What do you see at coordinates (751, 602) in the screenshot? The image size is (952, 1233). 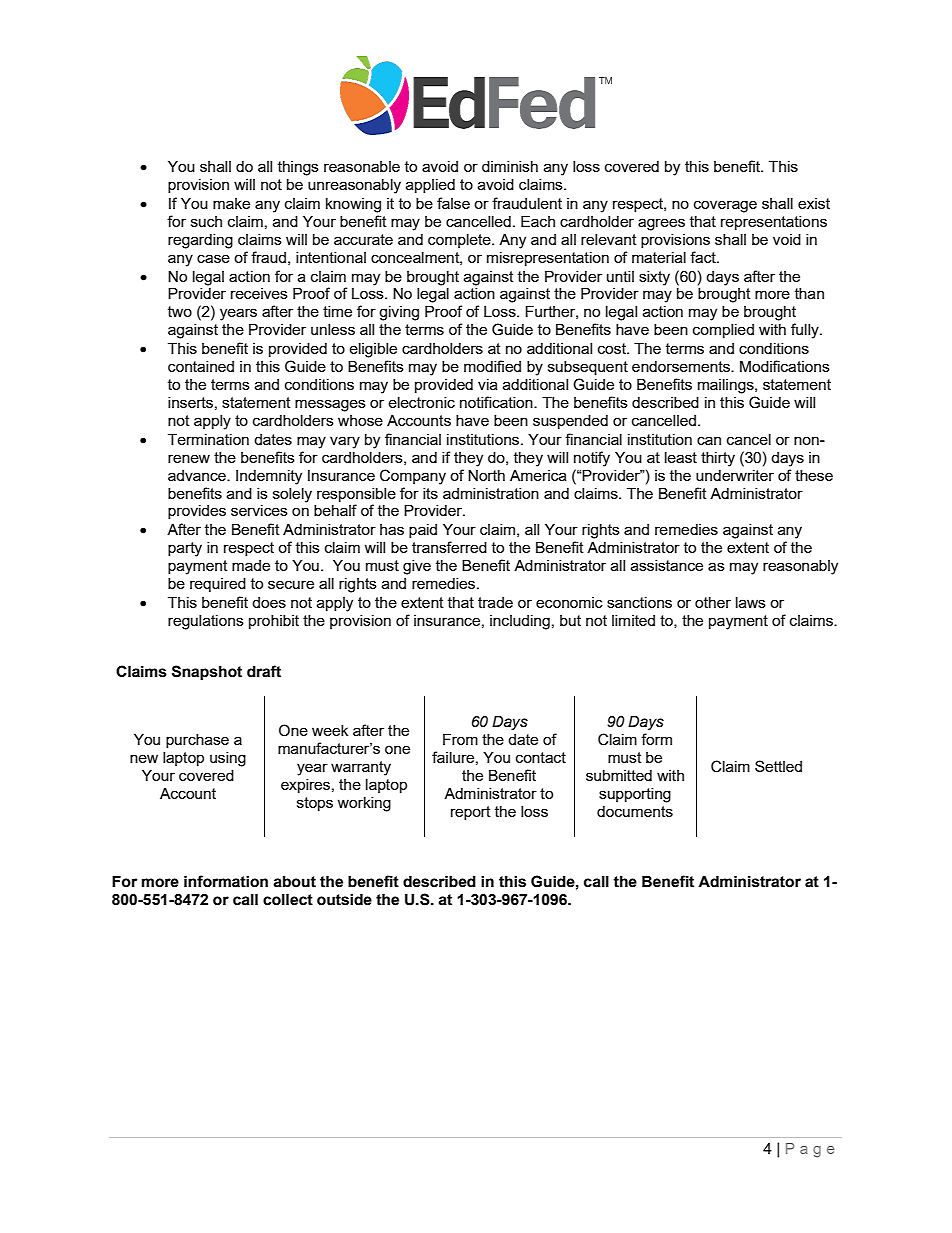 I see `laws` at bounding box center [751, 602].
